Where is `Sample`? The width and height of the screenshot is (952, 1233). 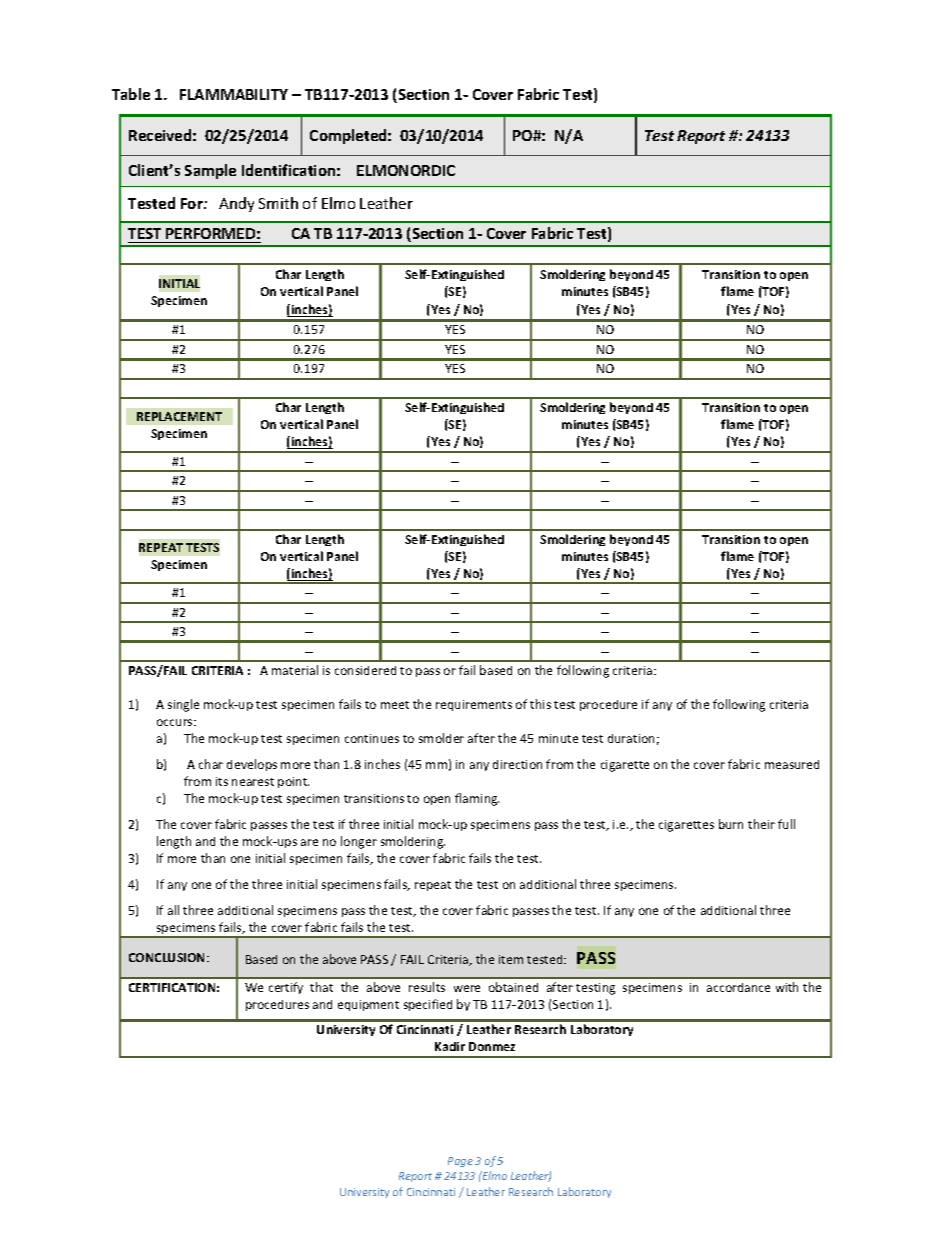 Sample is located at coordinates (210, 171).
